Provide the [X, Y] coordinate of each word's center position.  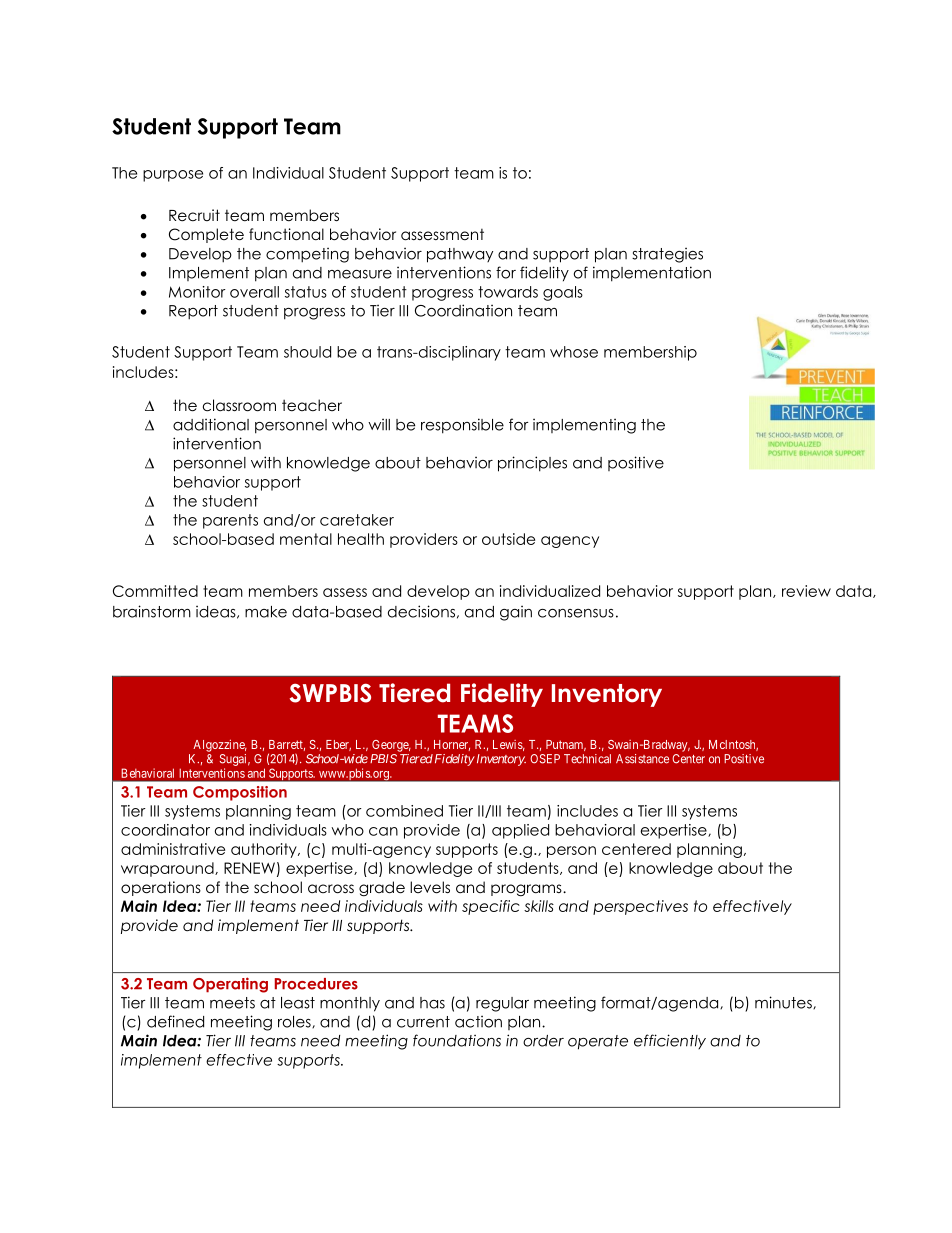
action [478, 1021]
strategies [667, 255]
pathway [460, 255]
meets [232, 1003]
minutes [784, 1002]
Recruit [194, 215]
